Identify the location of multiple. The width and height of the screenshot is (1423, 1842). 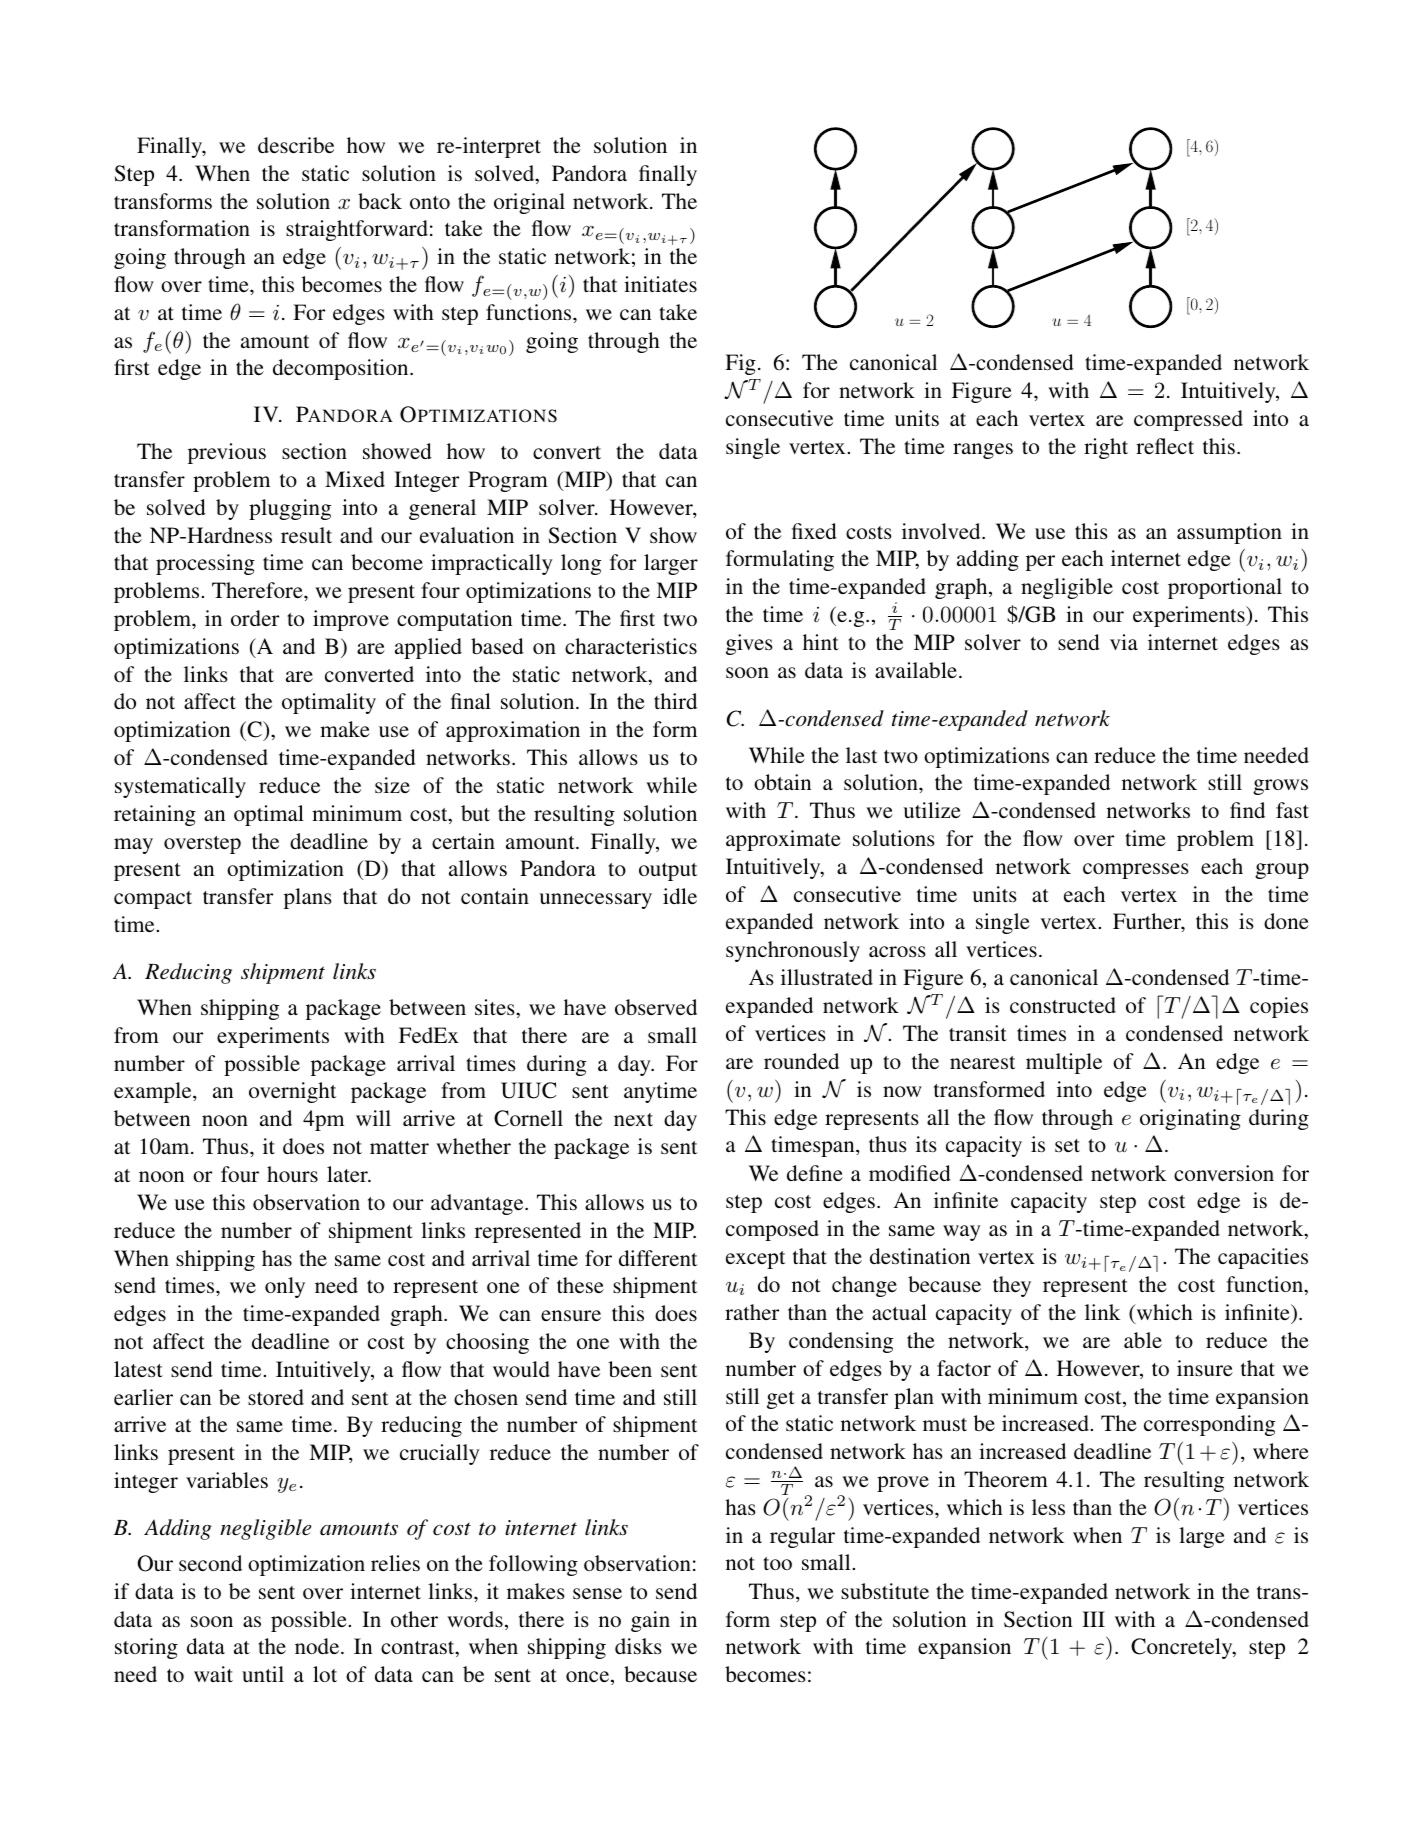
(1064, 1063).
